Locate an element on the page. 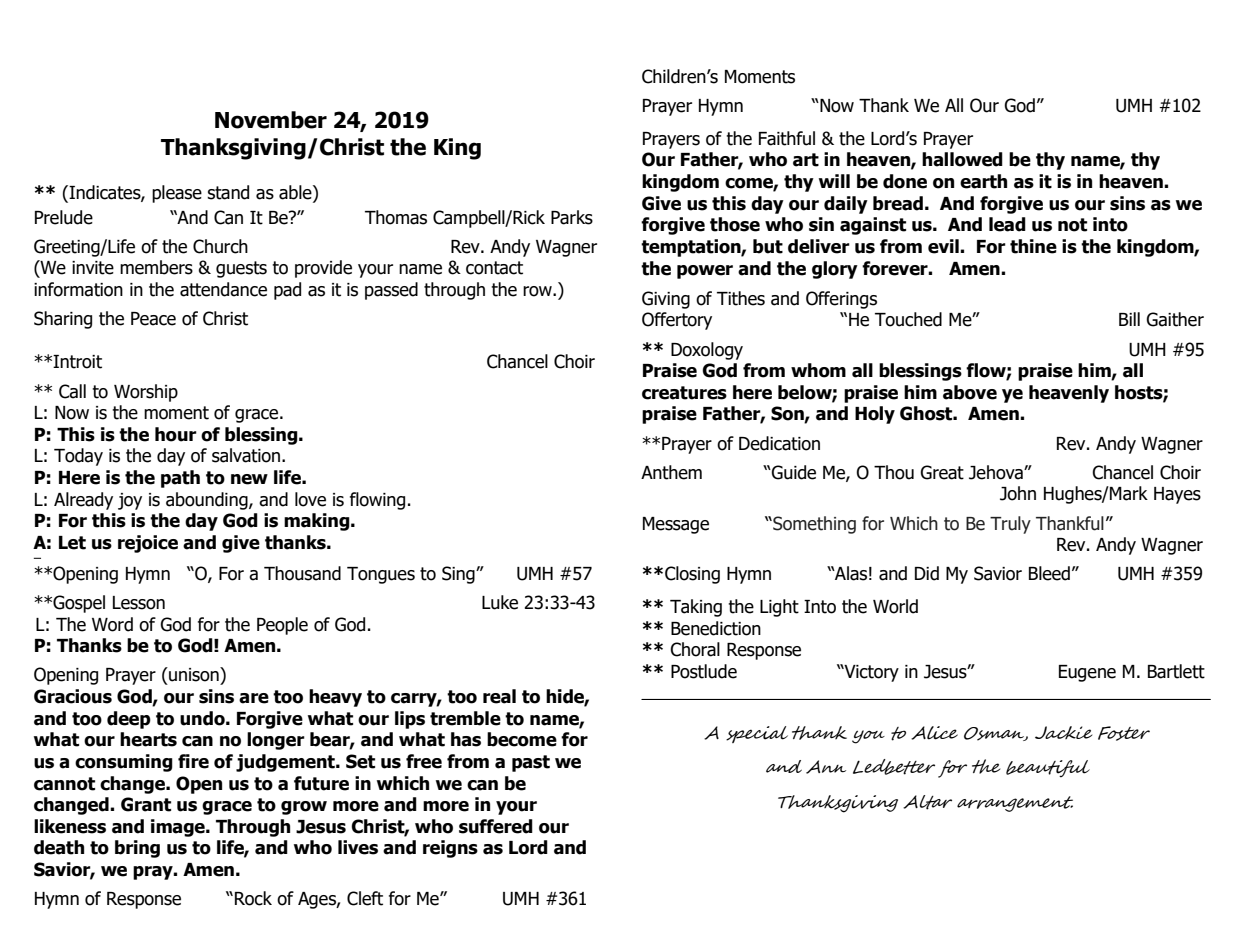  attendance is located at coordinates (223, 289).
